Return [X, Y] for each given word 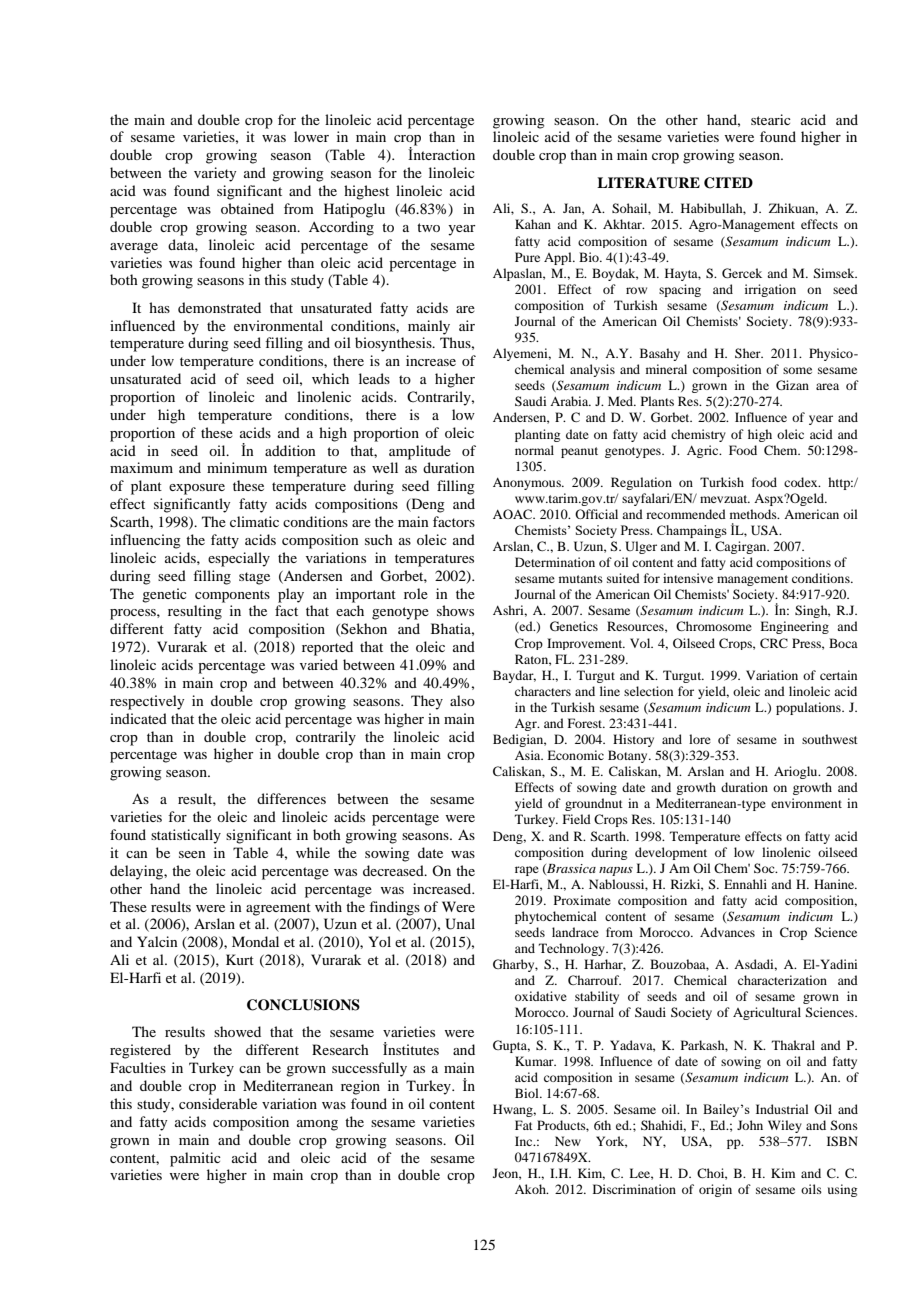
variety [215, 174]
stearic [771, 119]
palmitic [195, 1159]
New [568, 1141]
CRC [774, 643]
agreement [278, 909]
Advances [727, 932]
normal [534, 450]
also [462, 700]
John [750, 1125]
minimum [237, 467]
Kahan [533, 224]
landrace [575, 932]
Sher [749, 353]
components [232, 596]
